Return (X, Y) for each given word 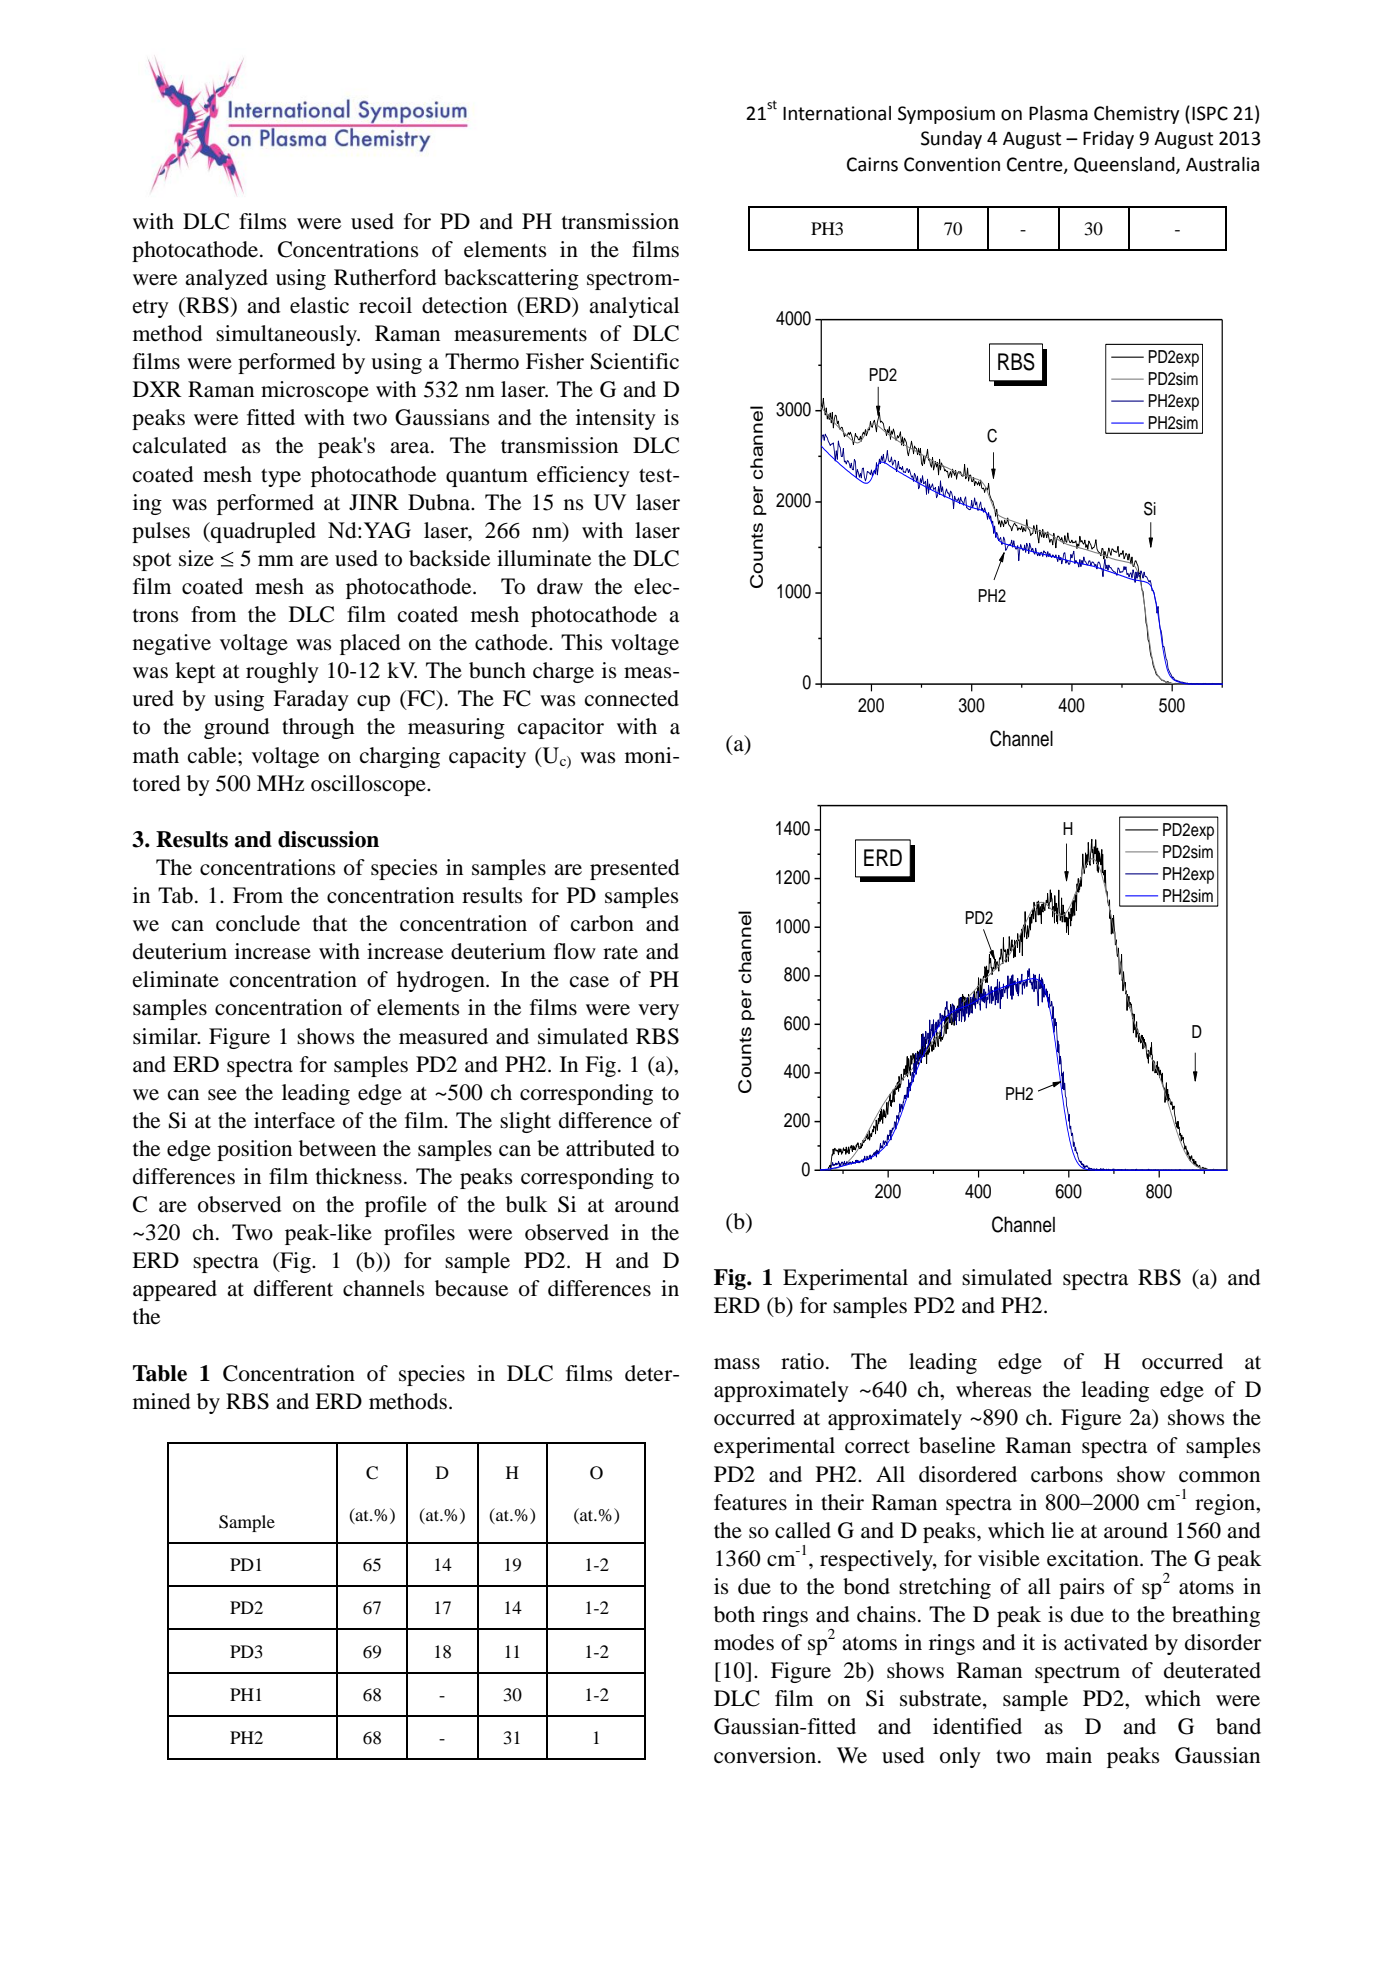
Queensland (1125, 165)
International (837, 113)
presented (634, 869)
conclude (258, 923)
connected (632, 698)
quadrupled (262, 532)
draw (560, 586)
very (658, 1012)
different (293, 1288)
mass (737, 1364)
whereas (994, 1389)
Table (160, 1373)
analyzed (226, 279)
